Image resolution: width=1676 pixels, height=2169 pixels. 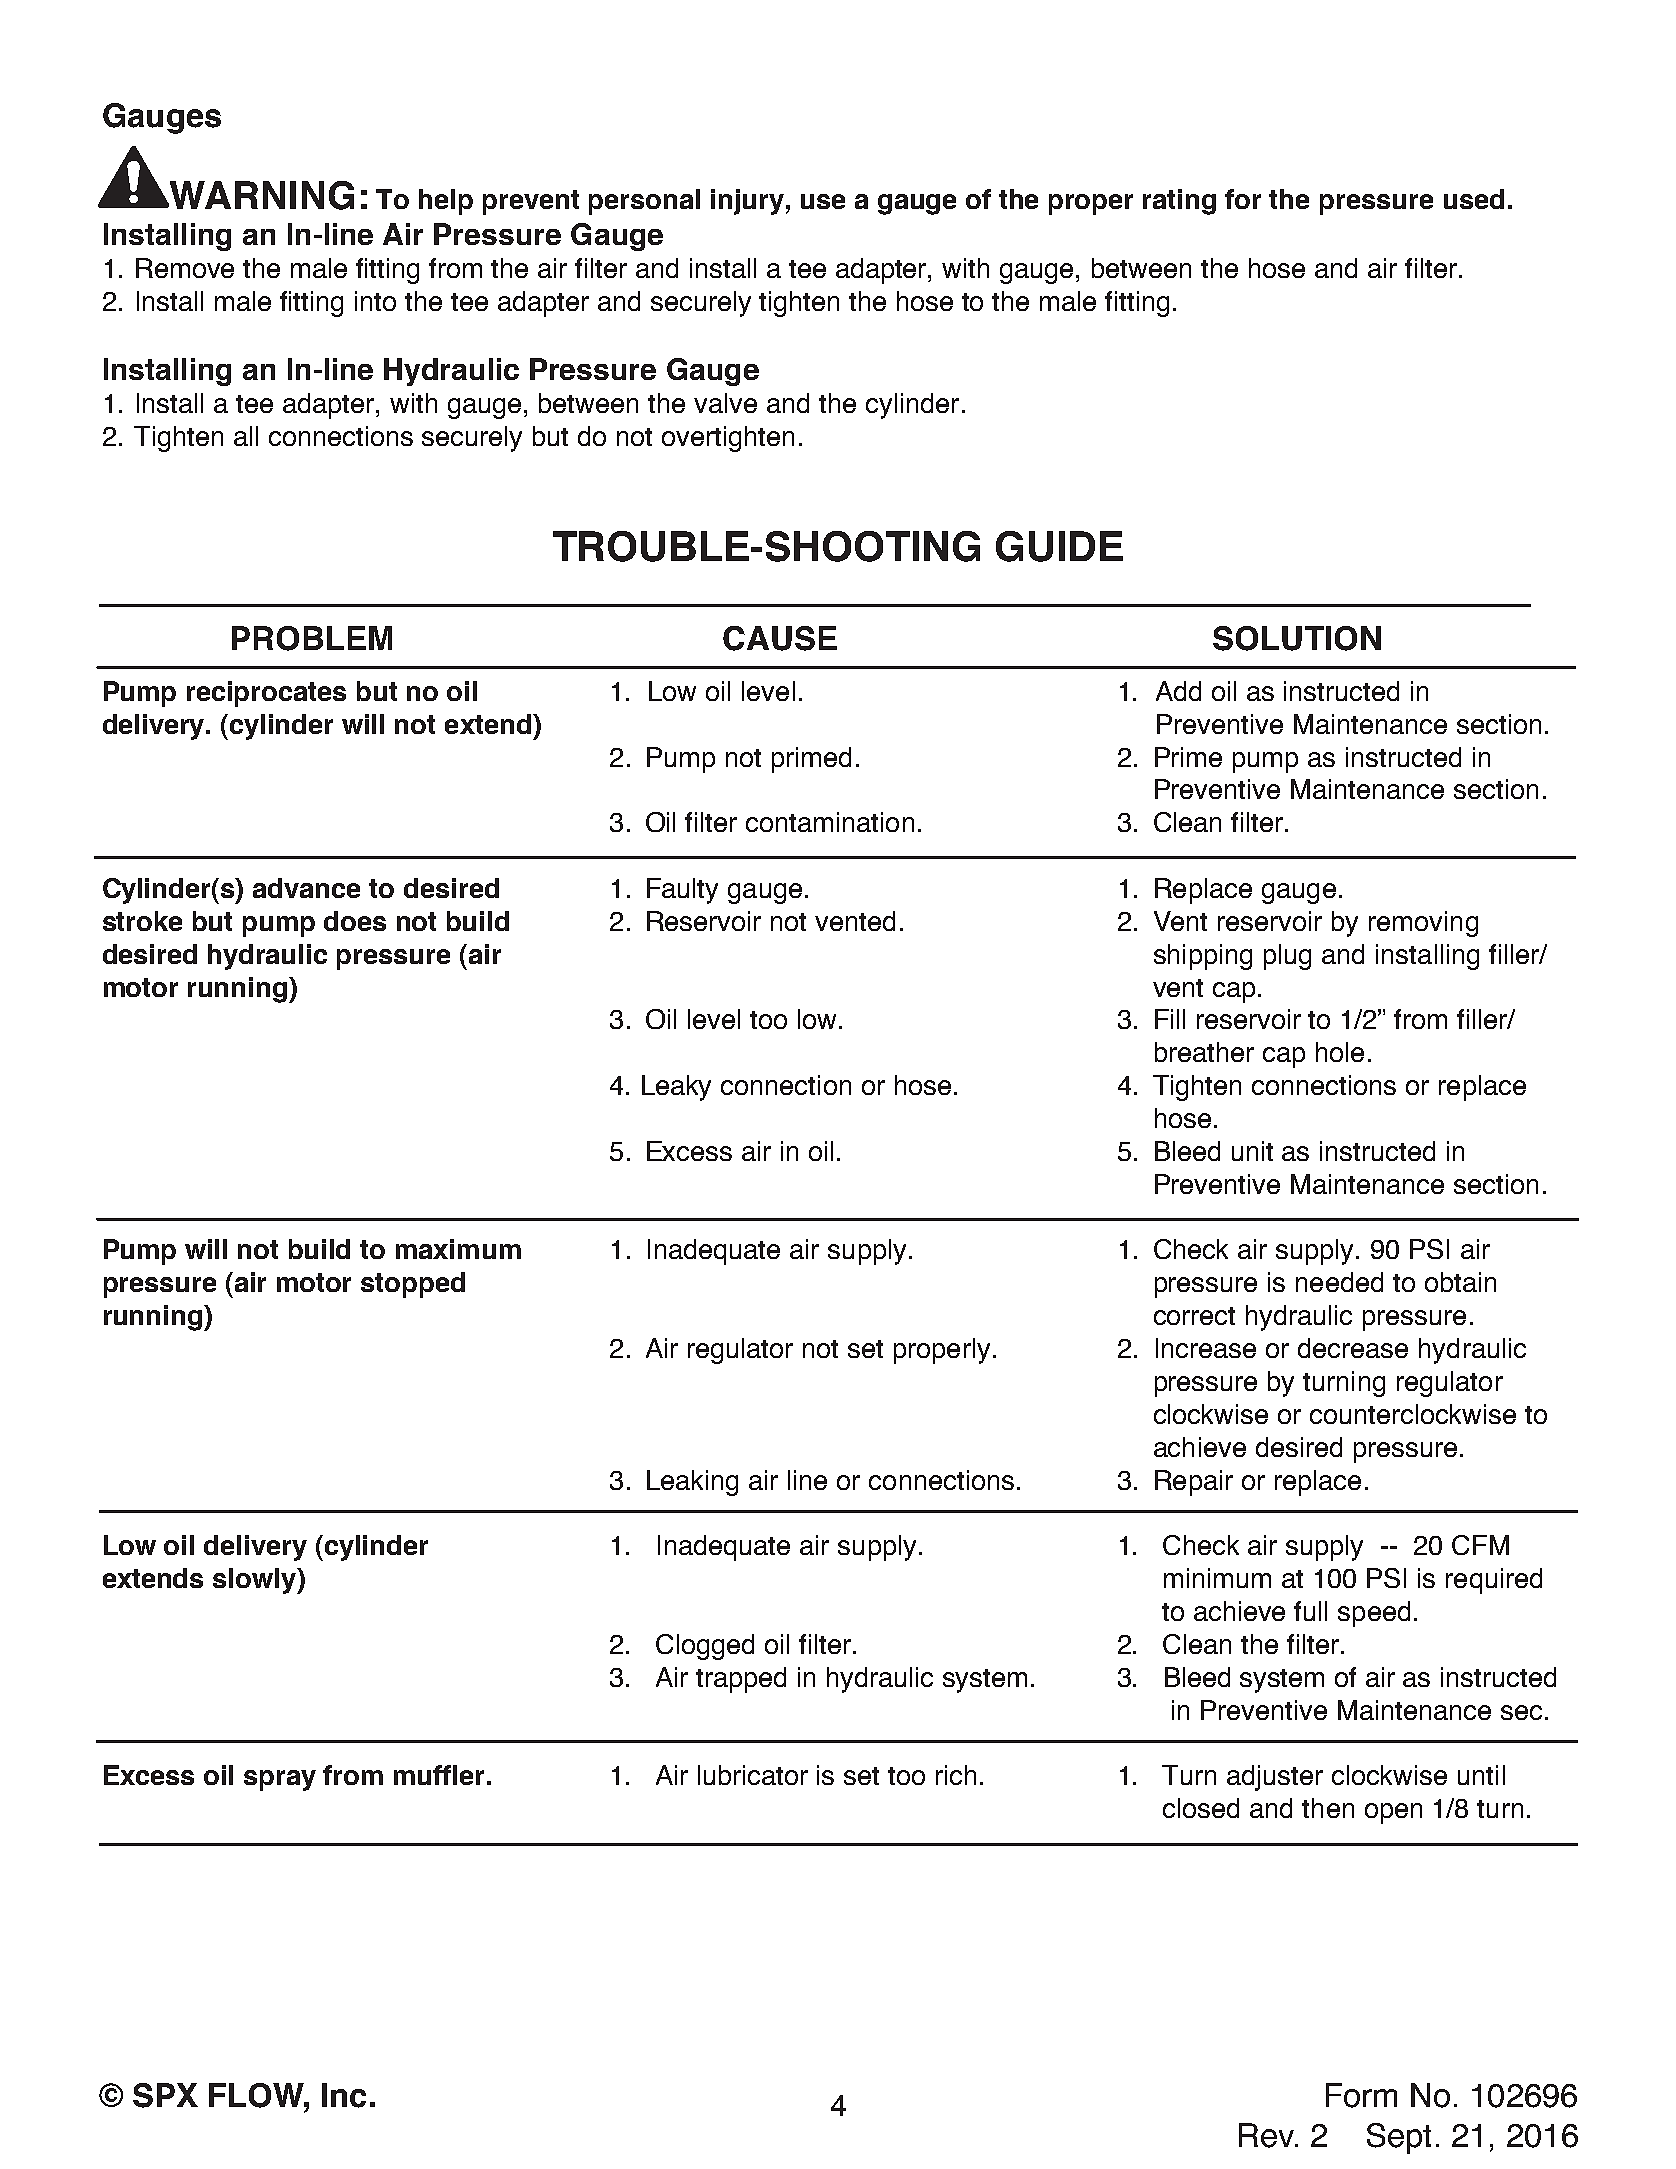 What do you see at coordinates (1423, 924) in the image?
I see `removing` at bounding box center [1423, 924].
